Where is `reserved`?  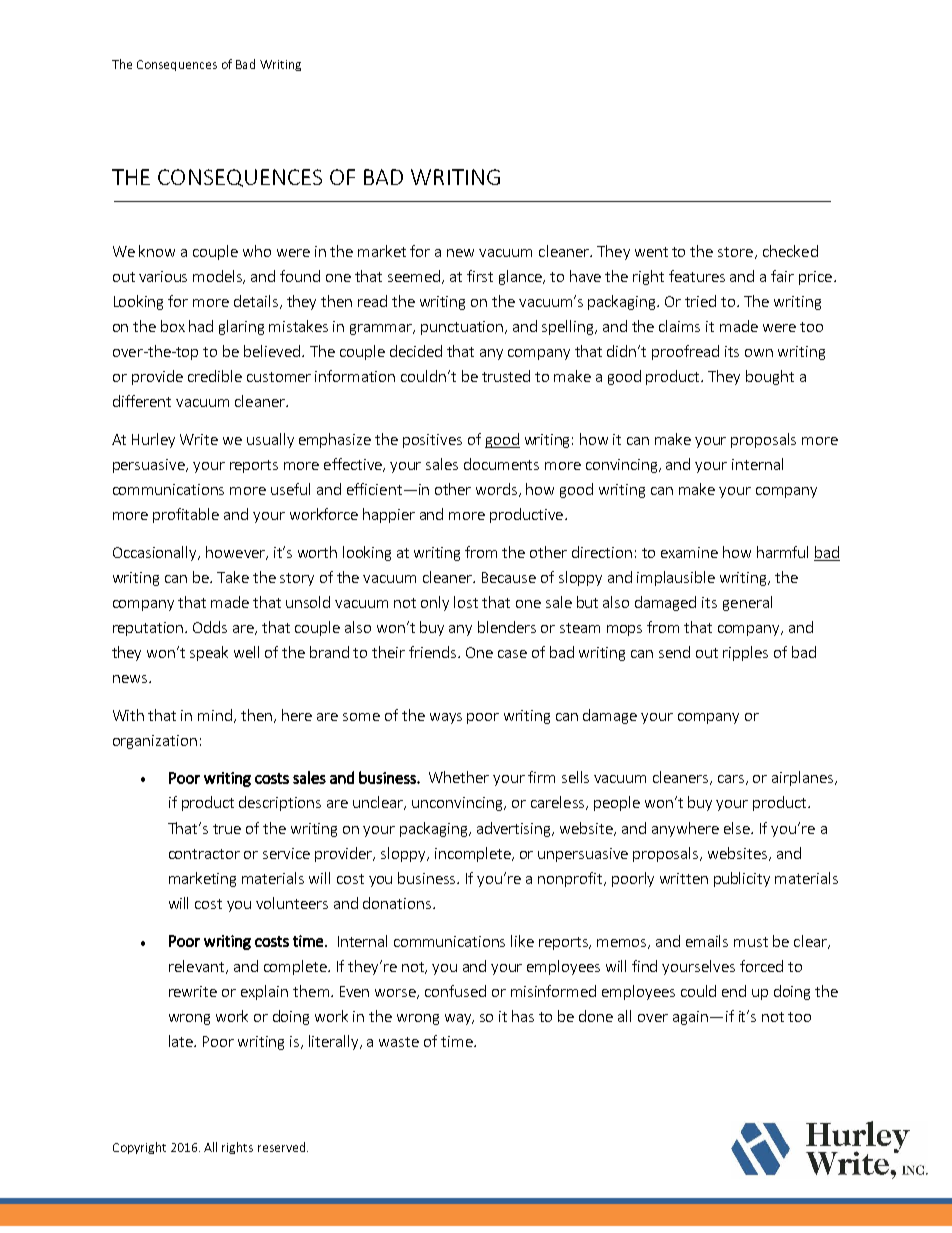 reserved is located at coordinates (281, 1147).
